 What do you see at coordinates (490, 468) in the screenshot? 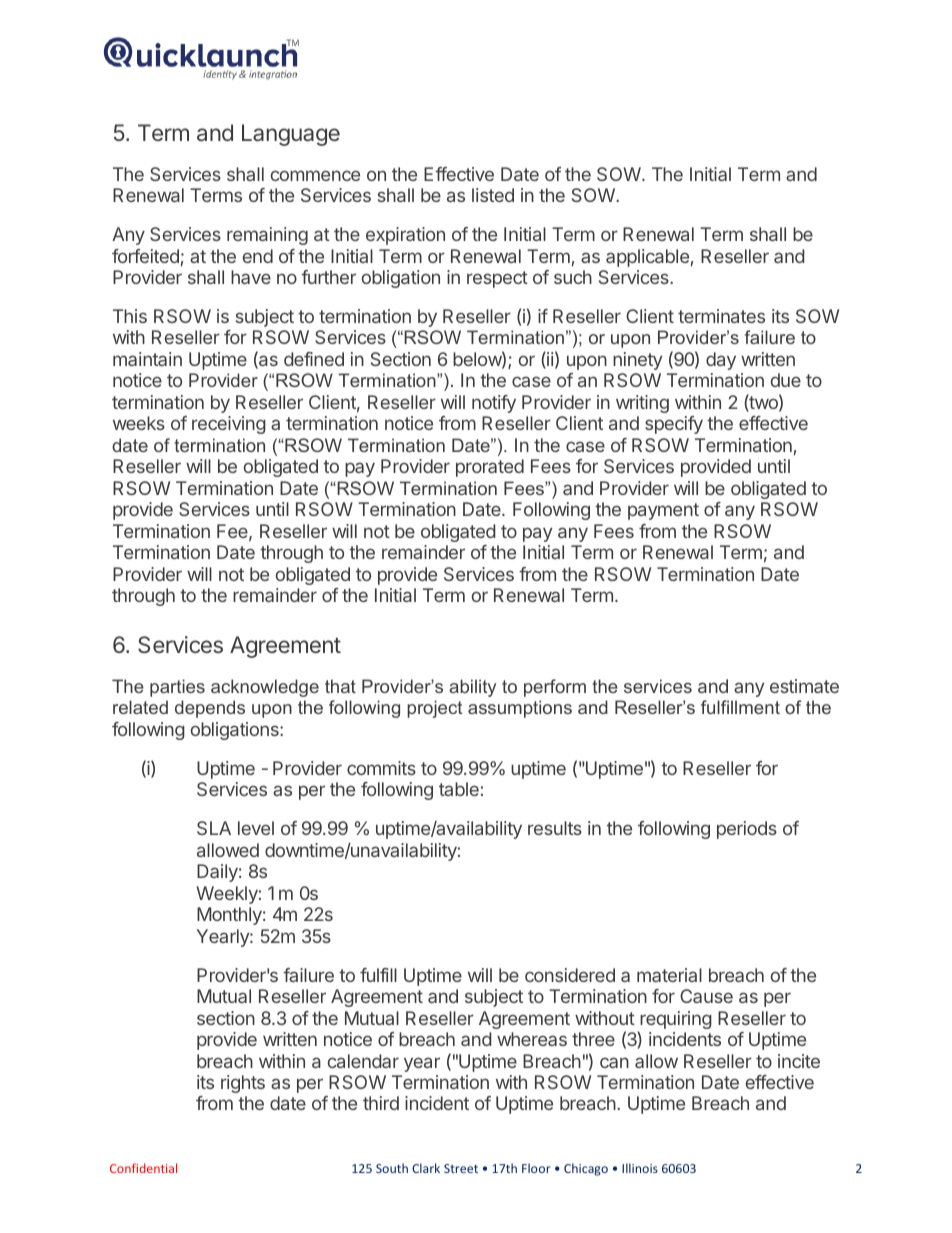
I see `prorated` at bounding box center [490, 468].
